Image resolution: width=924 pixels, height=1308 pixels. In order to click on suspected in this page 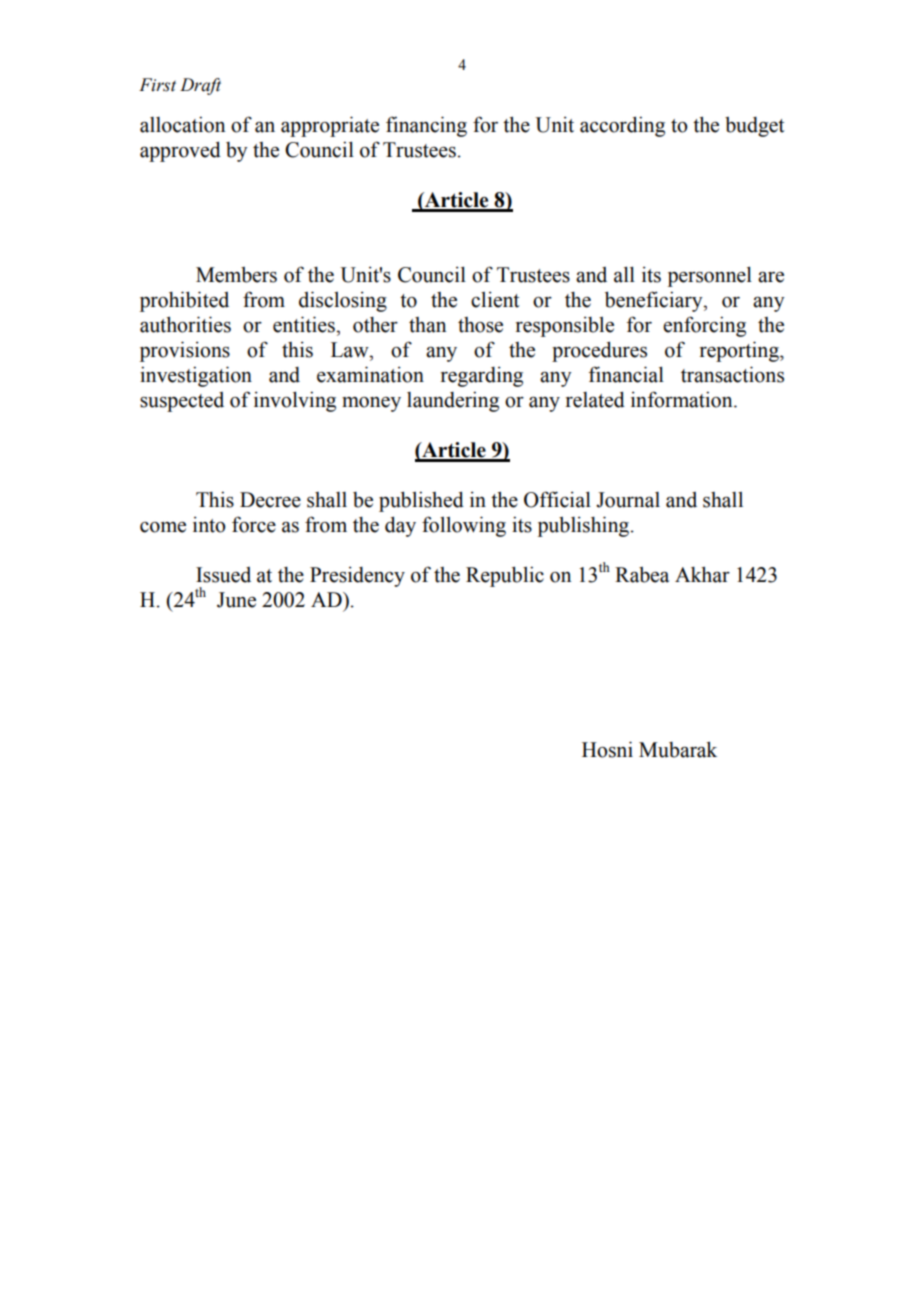, I will do `click(182, 402)`.
